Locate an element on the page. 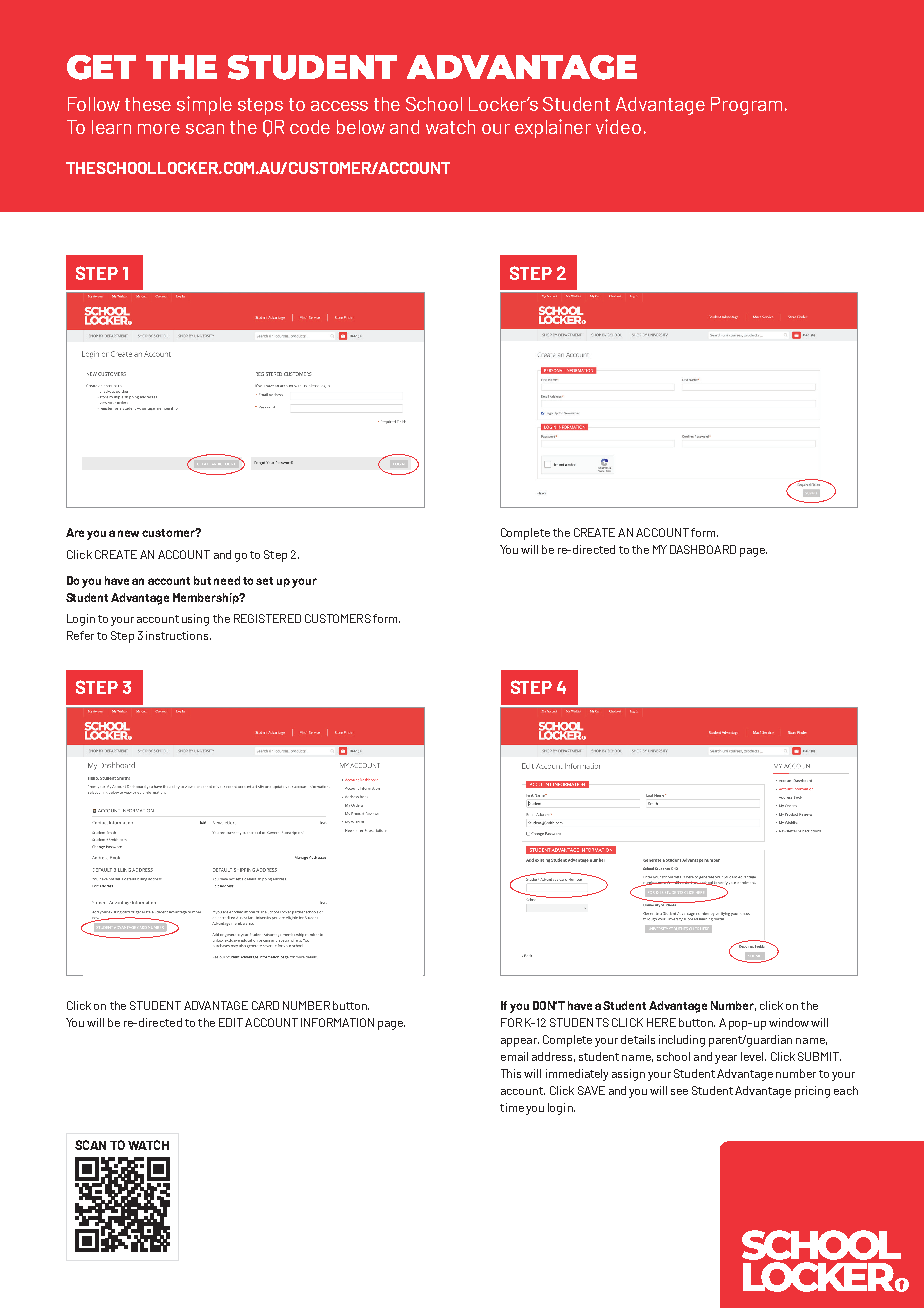 Image resolution: width=924 pixels, height=1308 pixels. window is located at coordinates (789, 1022).
